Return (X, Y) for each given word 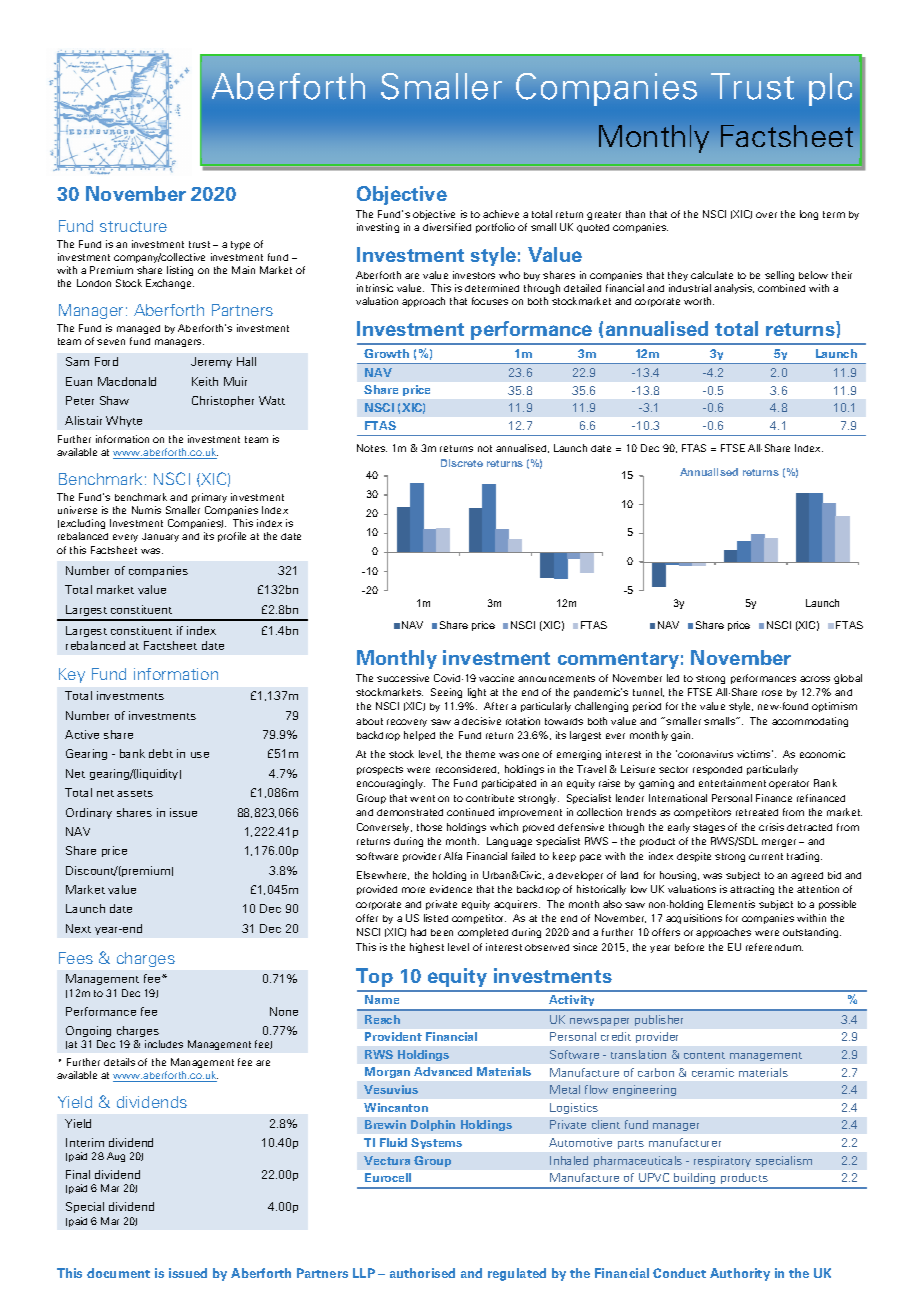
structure (133, 226)
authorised (422, 1273)
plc (830, 89)
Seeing (446, 693)
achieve (501, 214)
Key (72, 675)
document (118, 1273)
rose (772, 693)
